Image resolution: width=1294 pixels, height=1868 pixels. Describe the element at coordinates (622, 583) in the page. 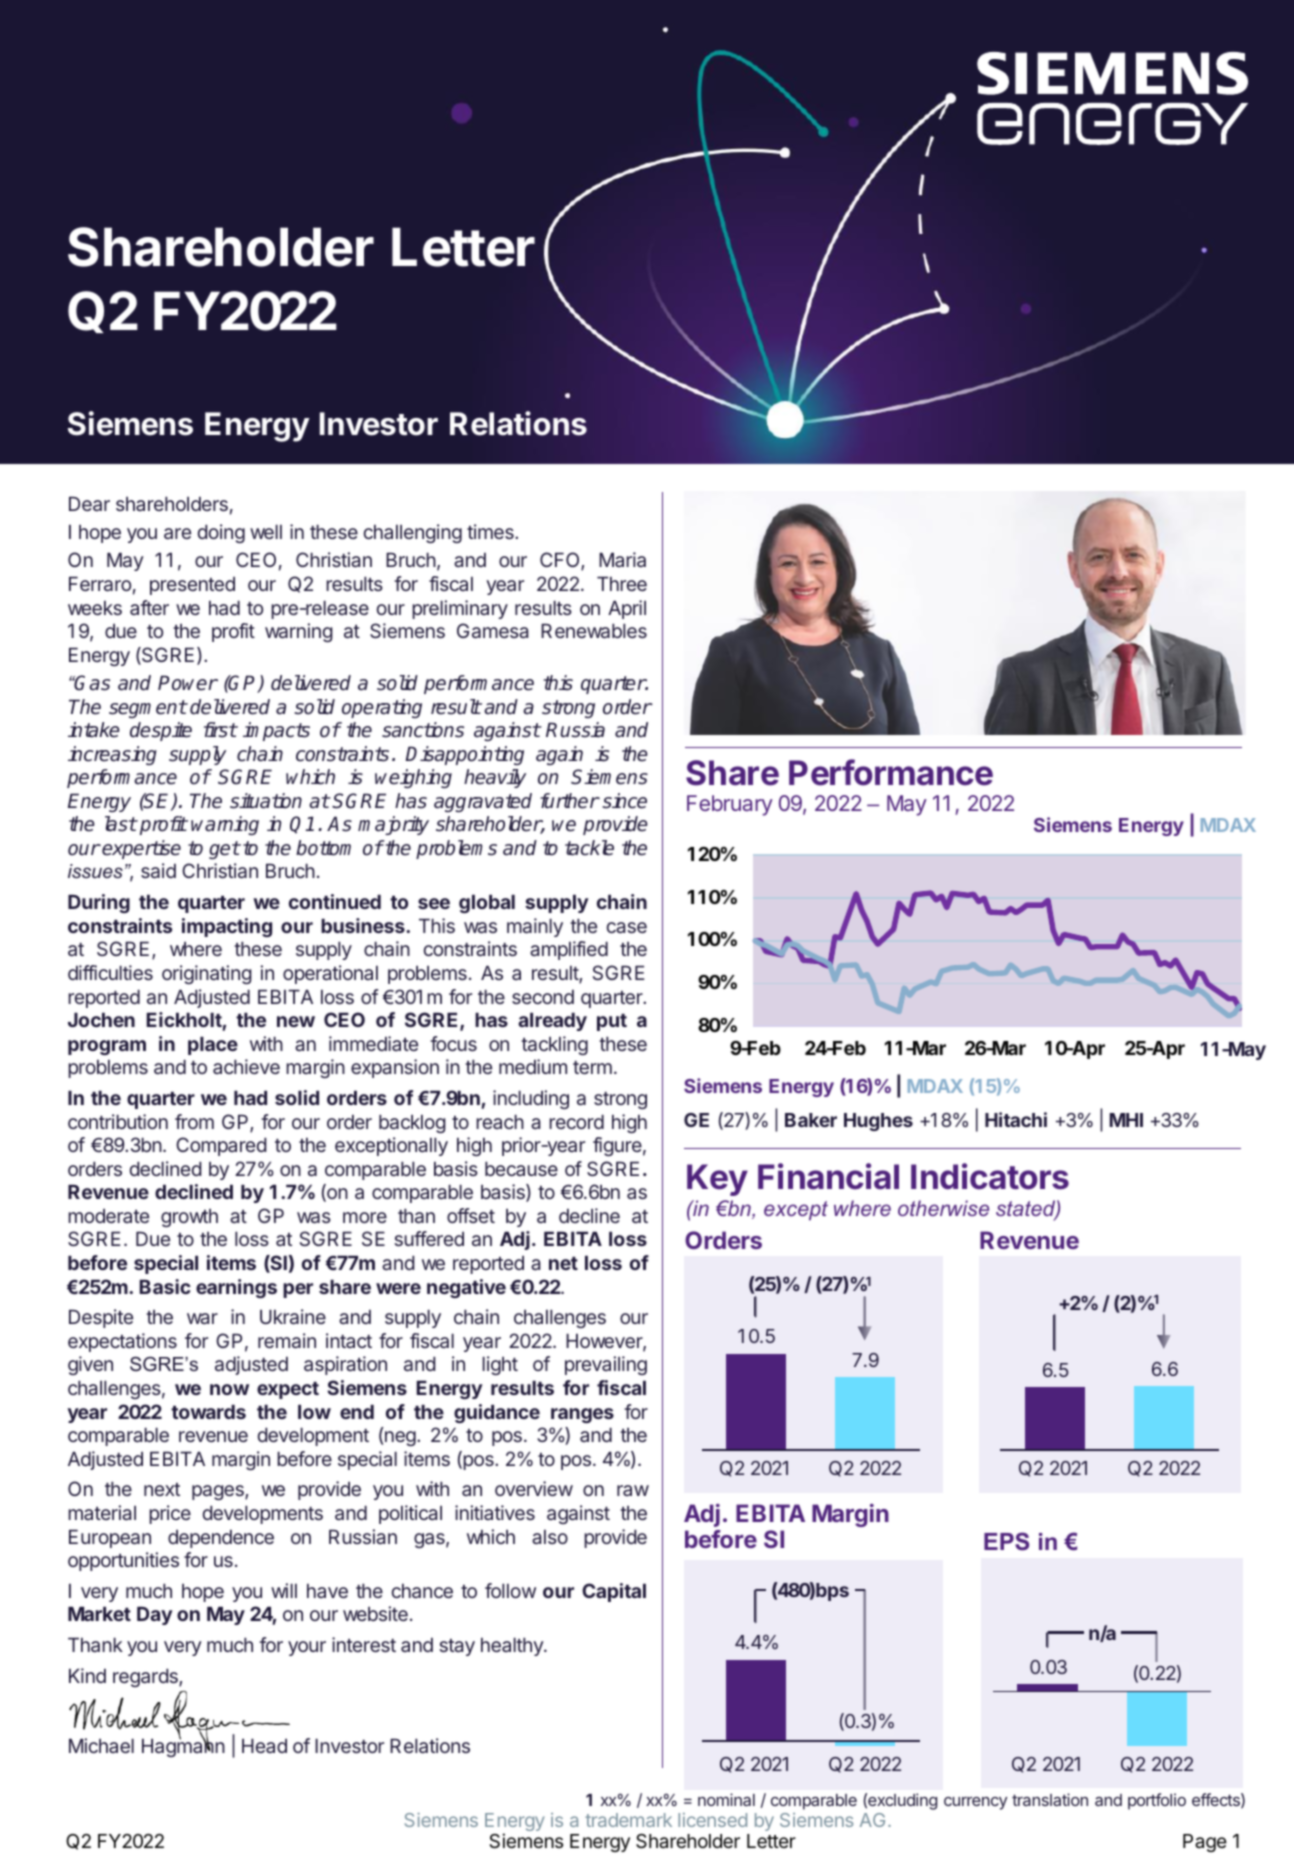

I see `Three` at that location.
